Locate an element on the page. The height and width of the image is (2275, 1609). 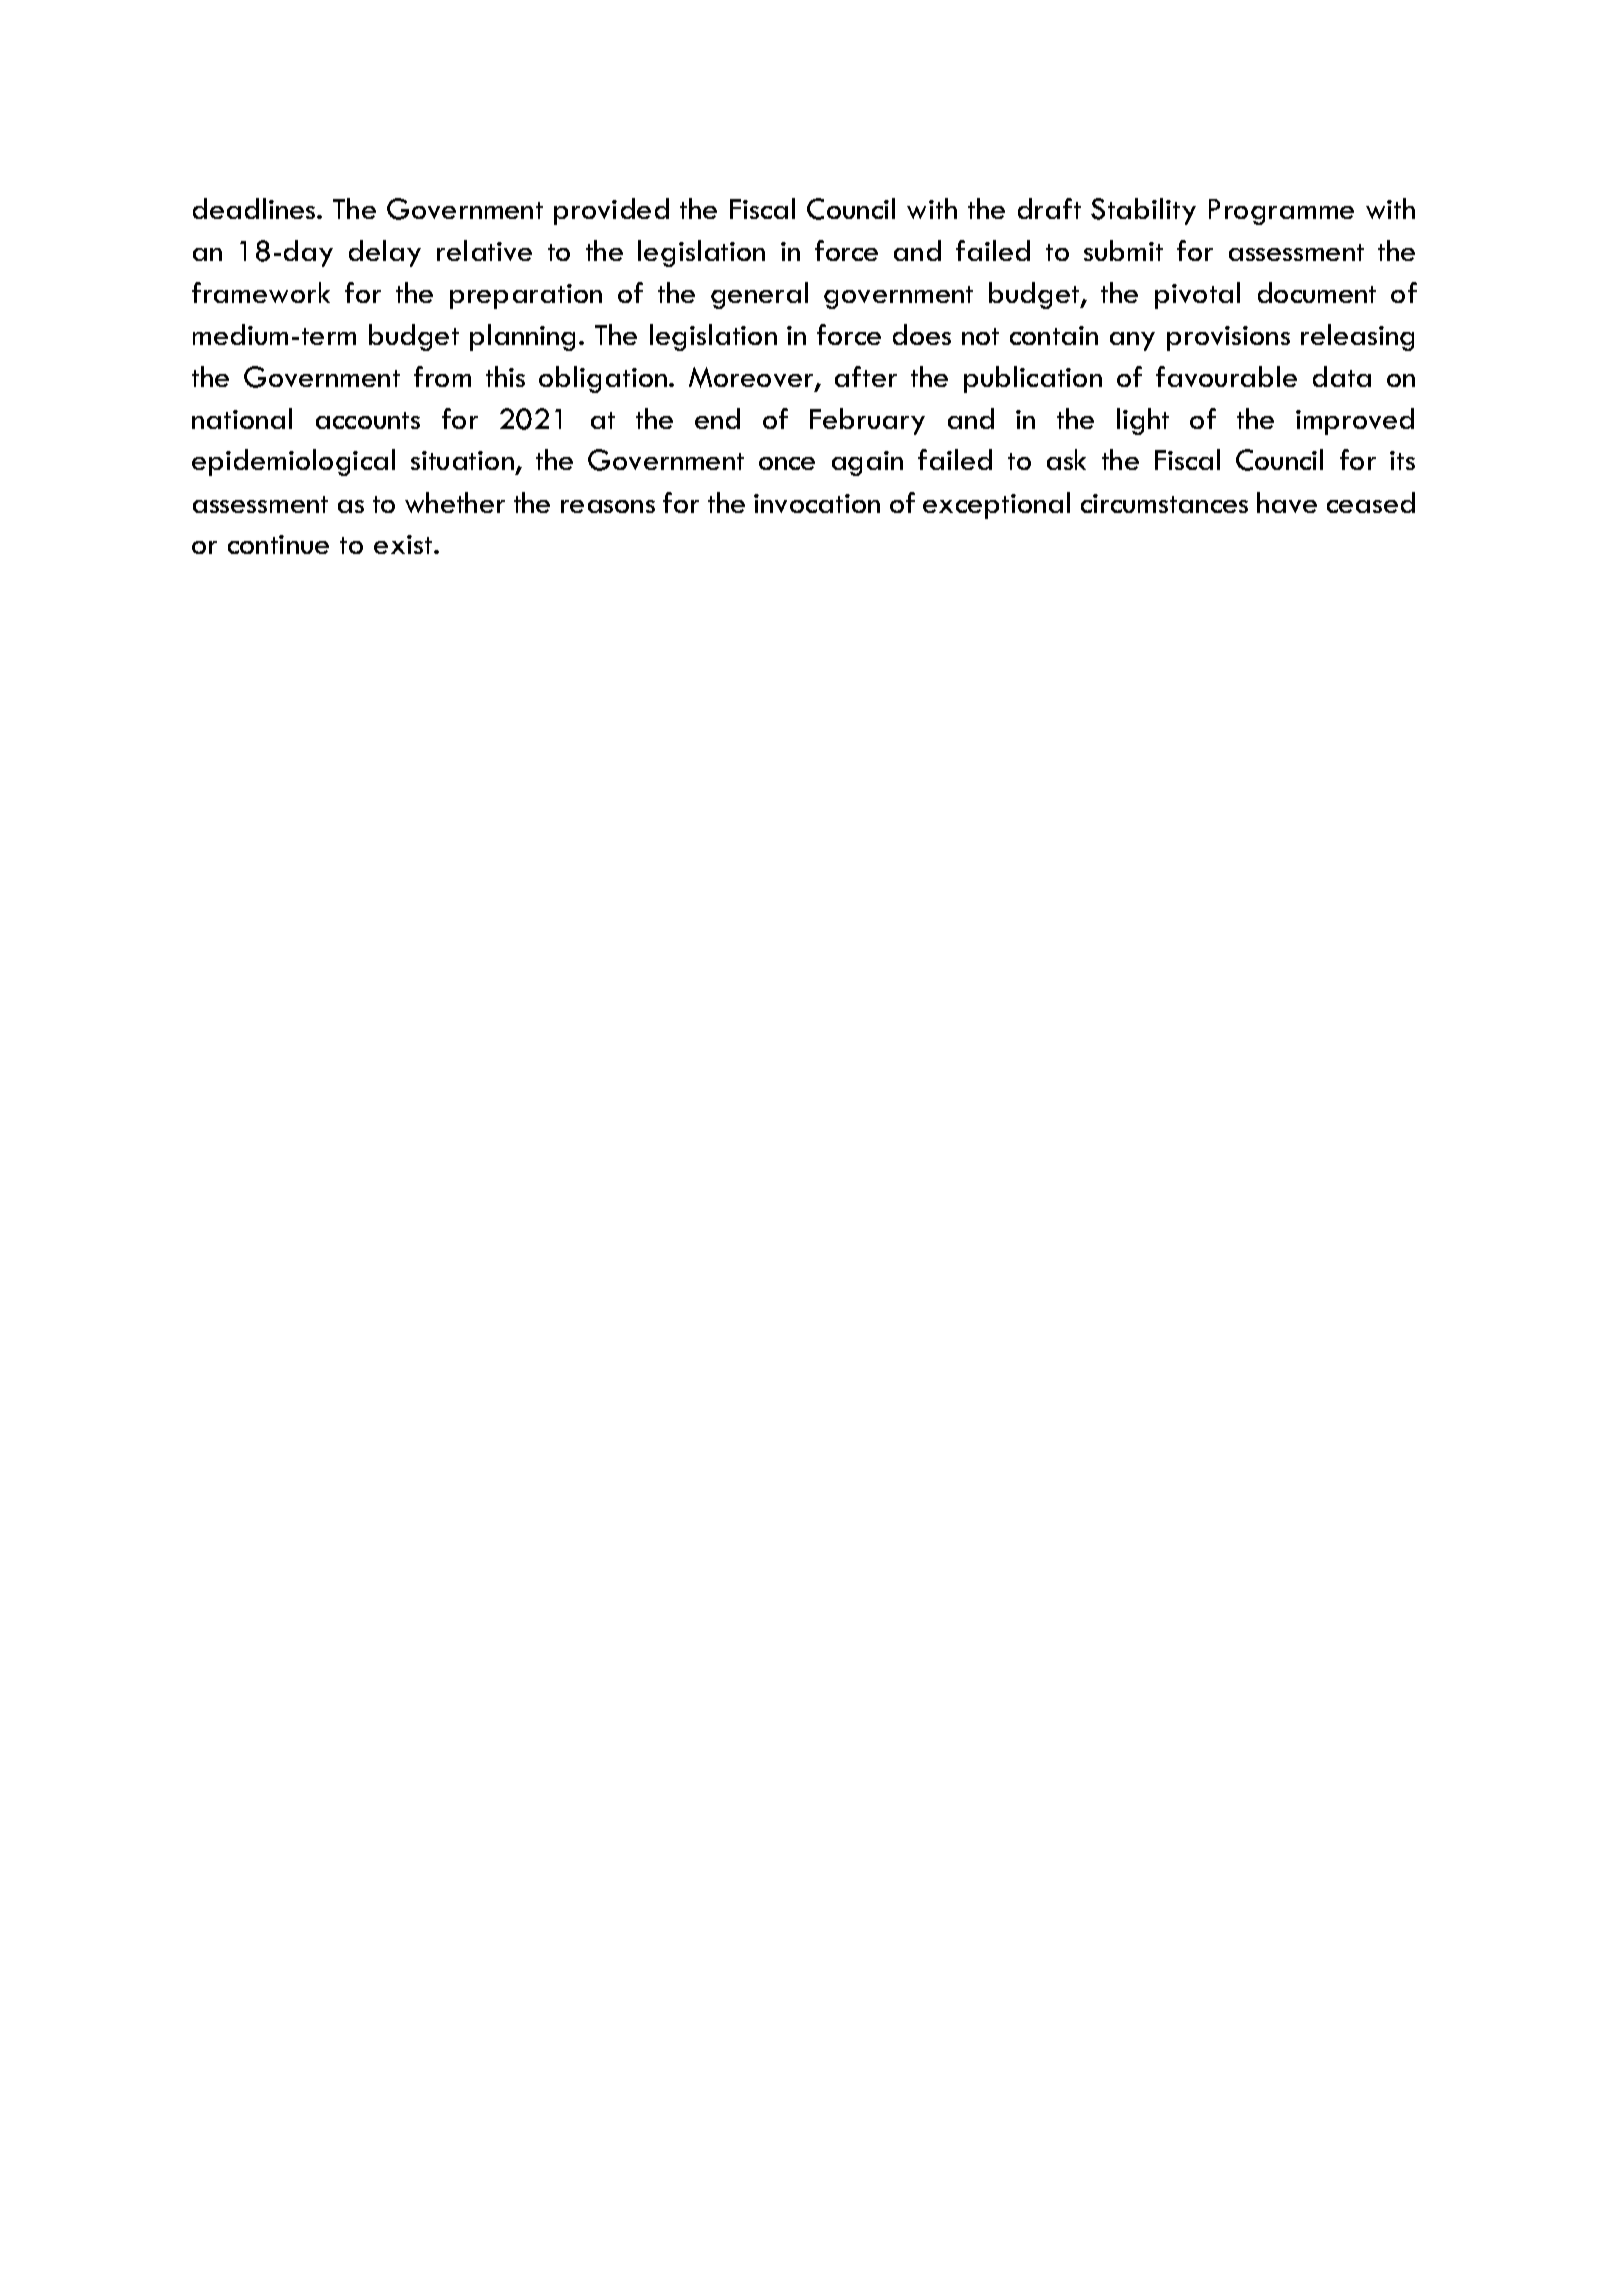
favourable is located at coordinates (1226, 376).
